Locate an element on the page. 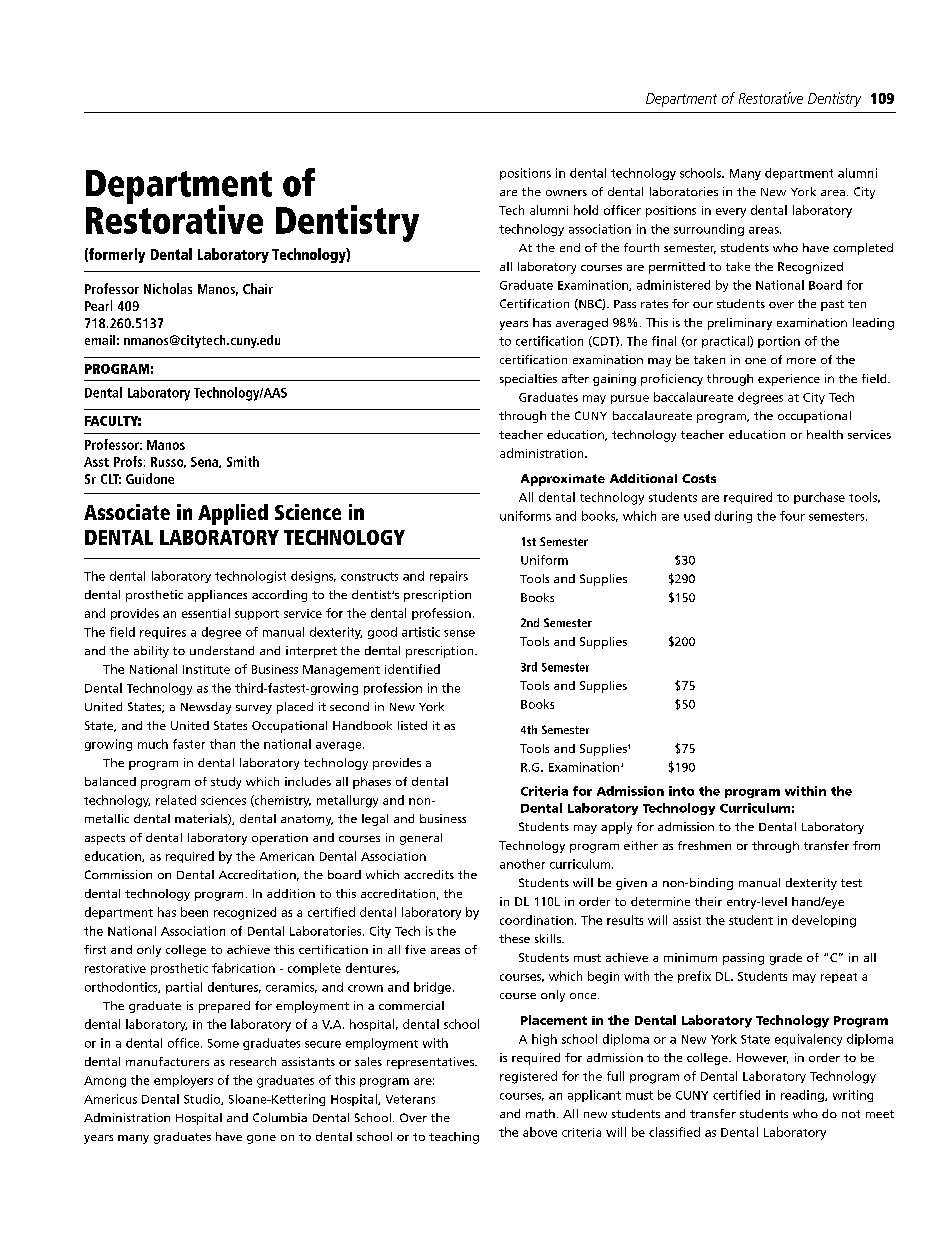  developing is located at coordinates (824, 921).
